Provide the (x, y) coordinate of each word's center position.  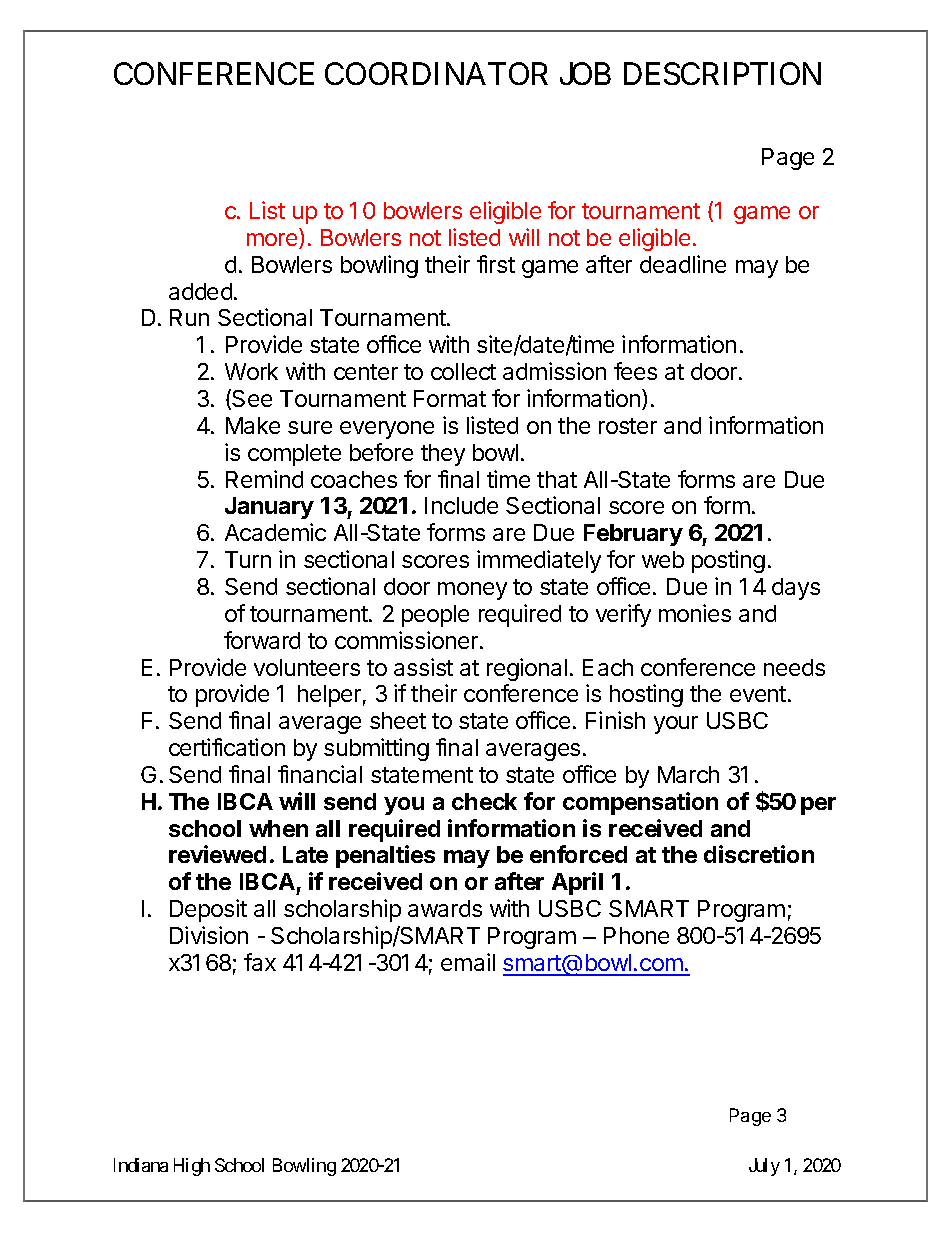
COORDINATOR (436, 73)
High (192, 1167)
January (269, 508)
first (496, 264)
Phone (636, 935)
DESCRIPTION (722, 73)
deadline (683, 264)
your (676, 725)
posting (728, 561)
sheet (398, 720)
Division (209, 935)
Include (461, 505)
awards (445, 908)
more (273, 241)
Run (189, 317)
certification (227, 747)
